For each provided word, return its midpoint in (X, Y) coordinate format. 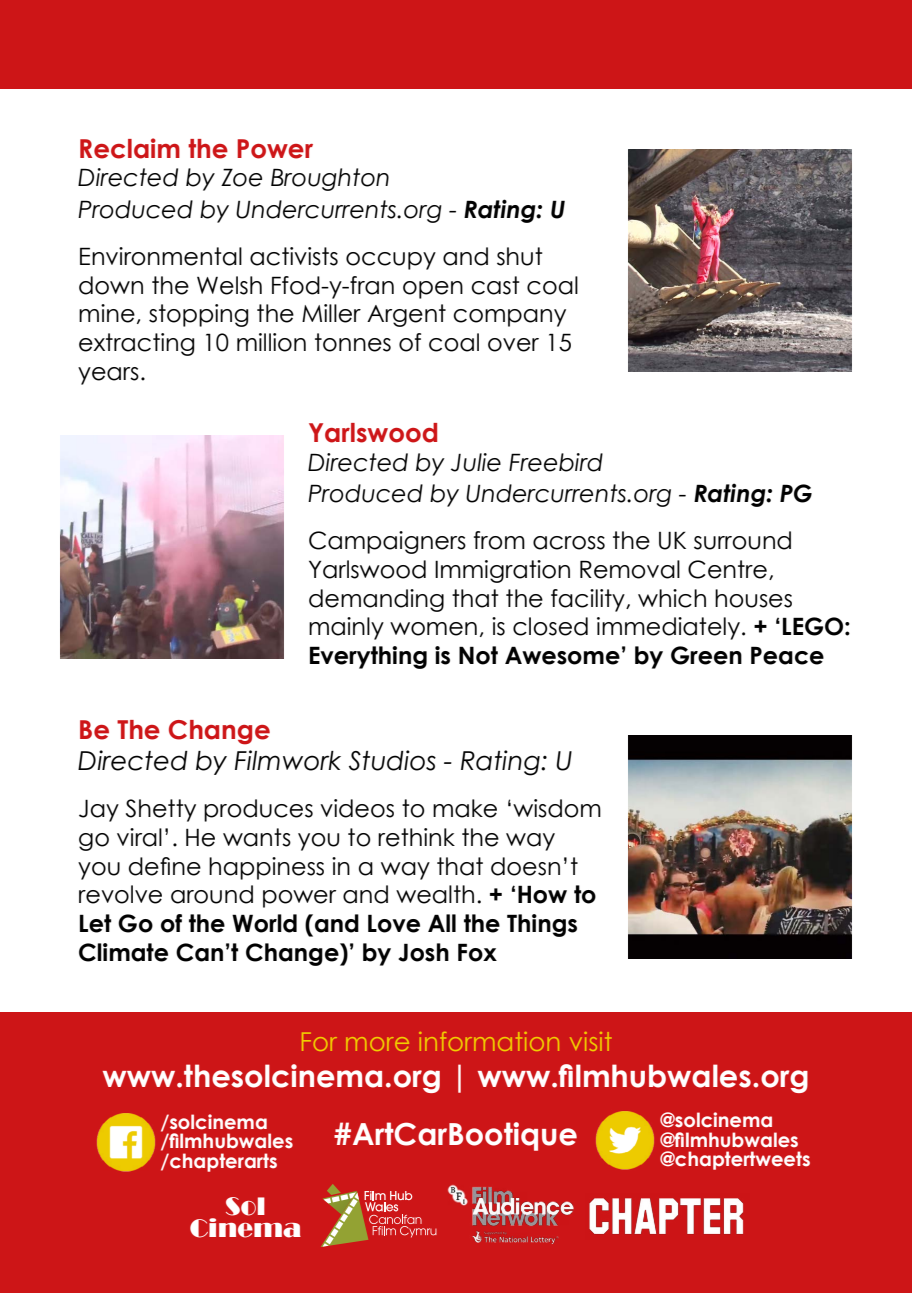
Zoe (241, 177)
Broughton (330, 179)
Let (95, 923)
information (489, 1041)
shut (520, 256)
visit (590, 1041)
